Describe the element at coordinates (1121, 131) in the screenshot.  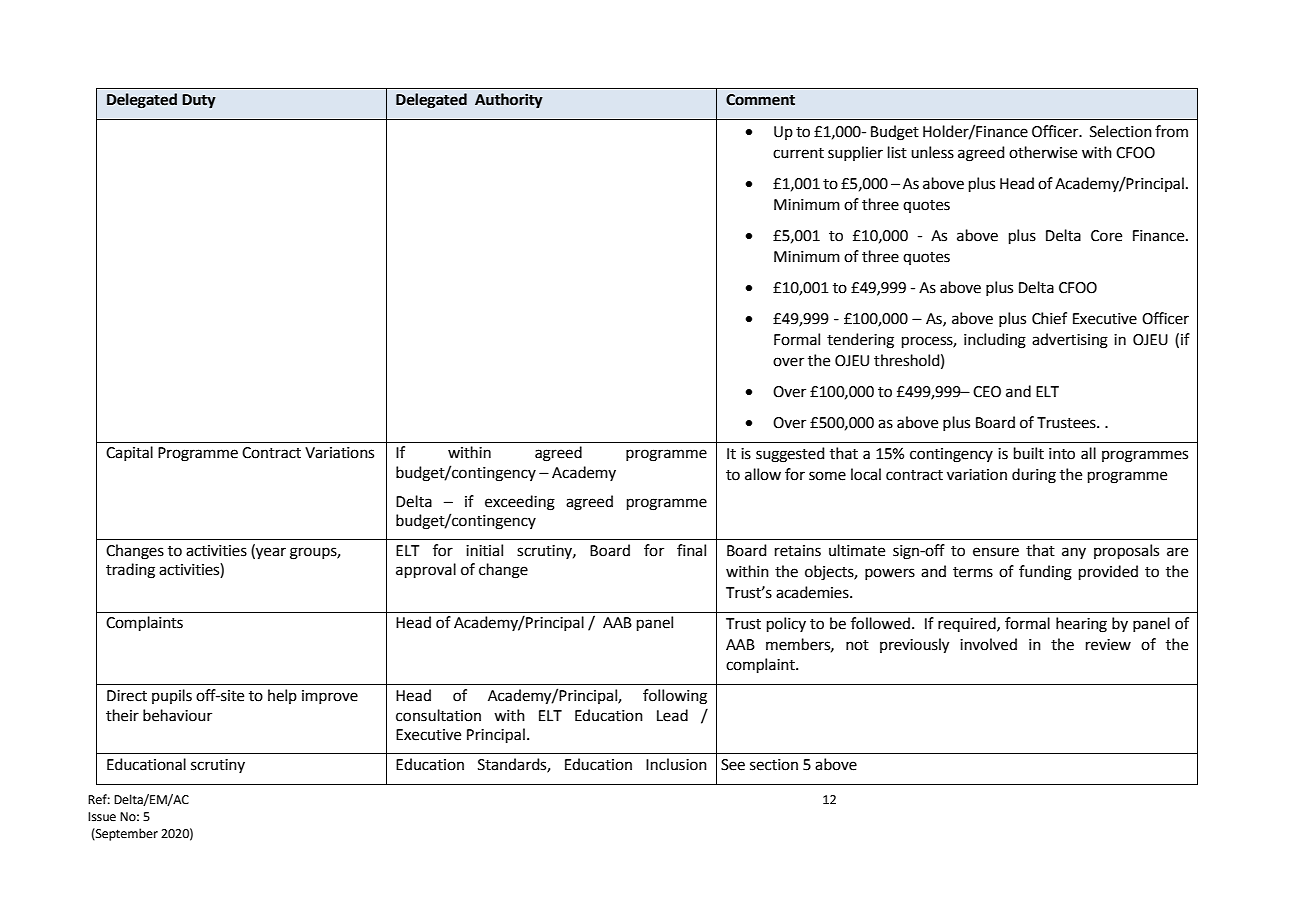
I see `Selection` at that location.
